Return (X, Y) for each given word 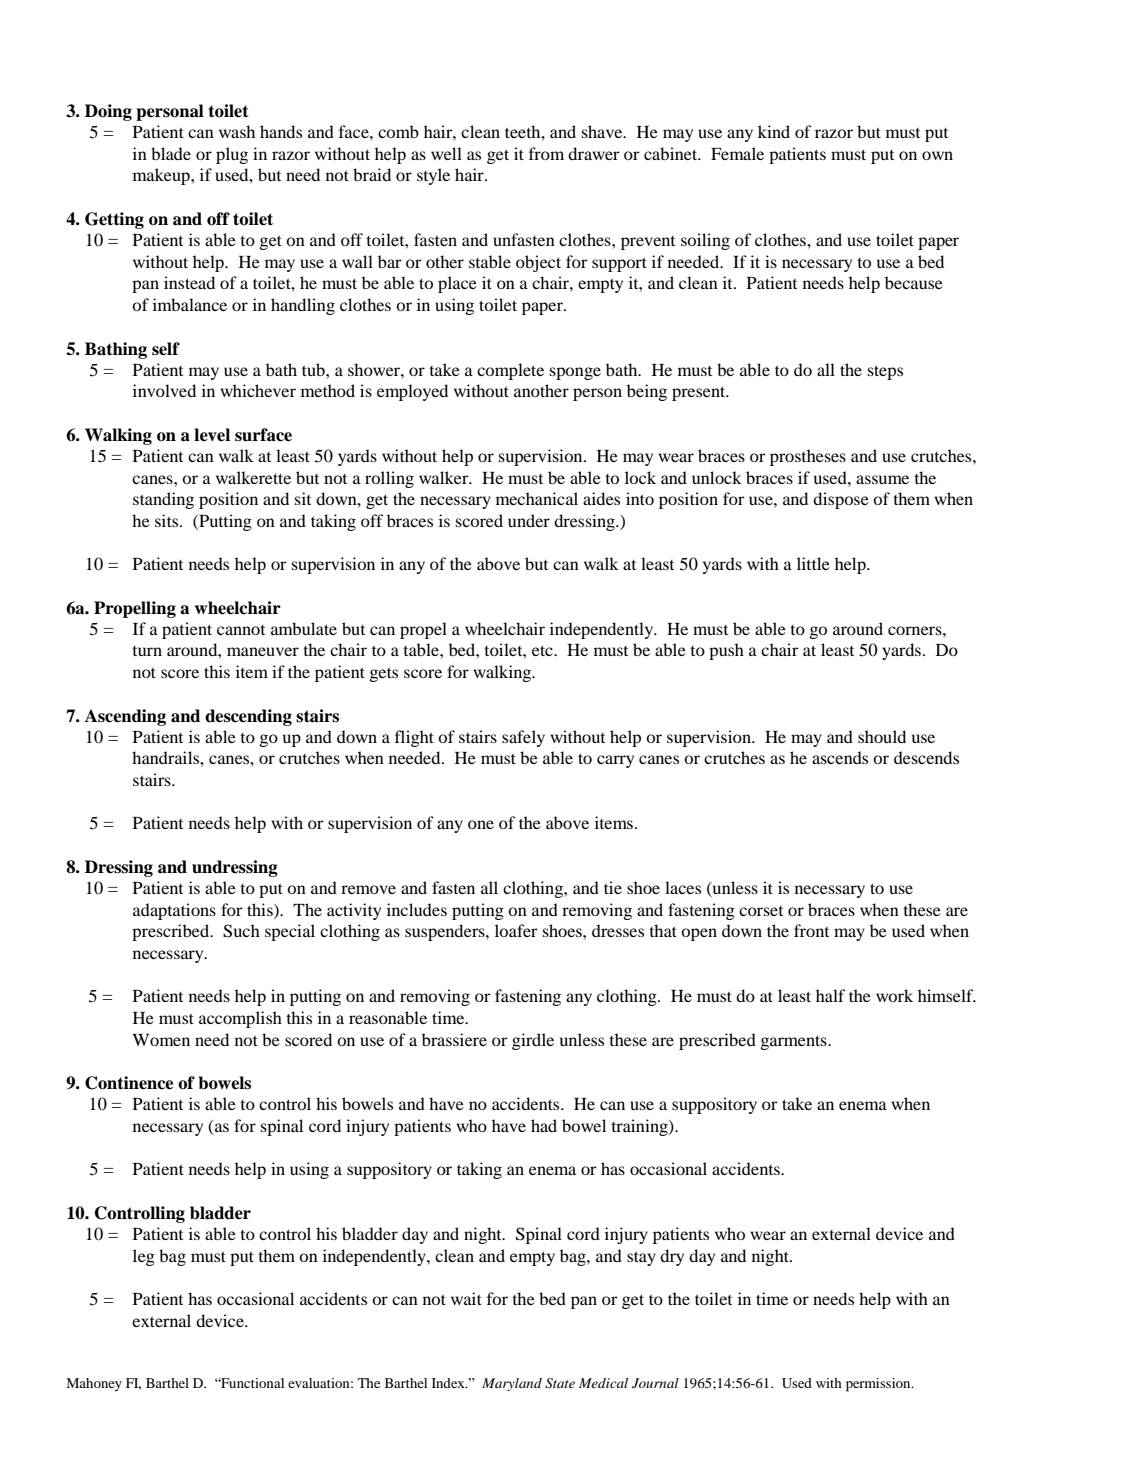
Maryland (512, 1384)
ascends (840, 757)
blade (171, 153)
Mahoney (94, 1384)
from (546, 153)
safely (523, 738)
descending (248, 717)
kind (774, 131)
